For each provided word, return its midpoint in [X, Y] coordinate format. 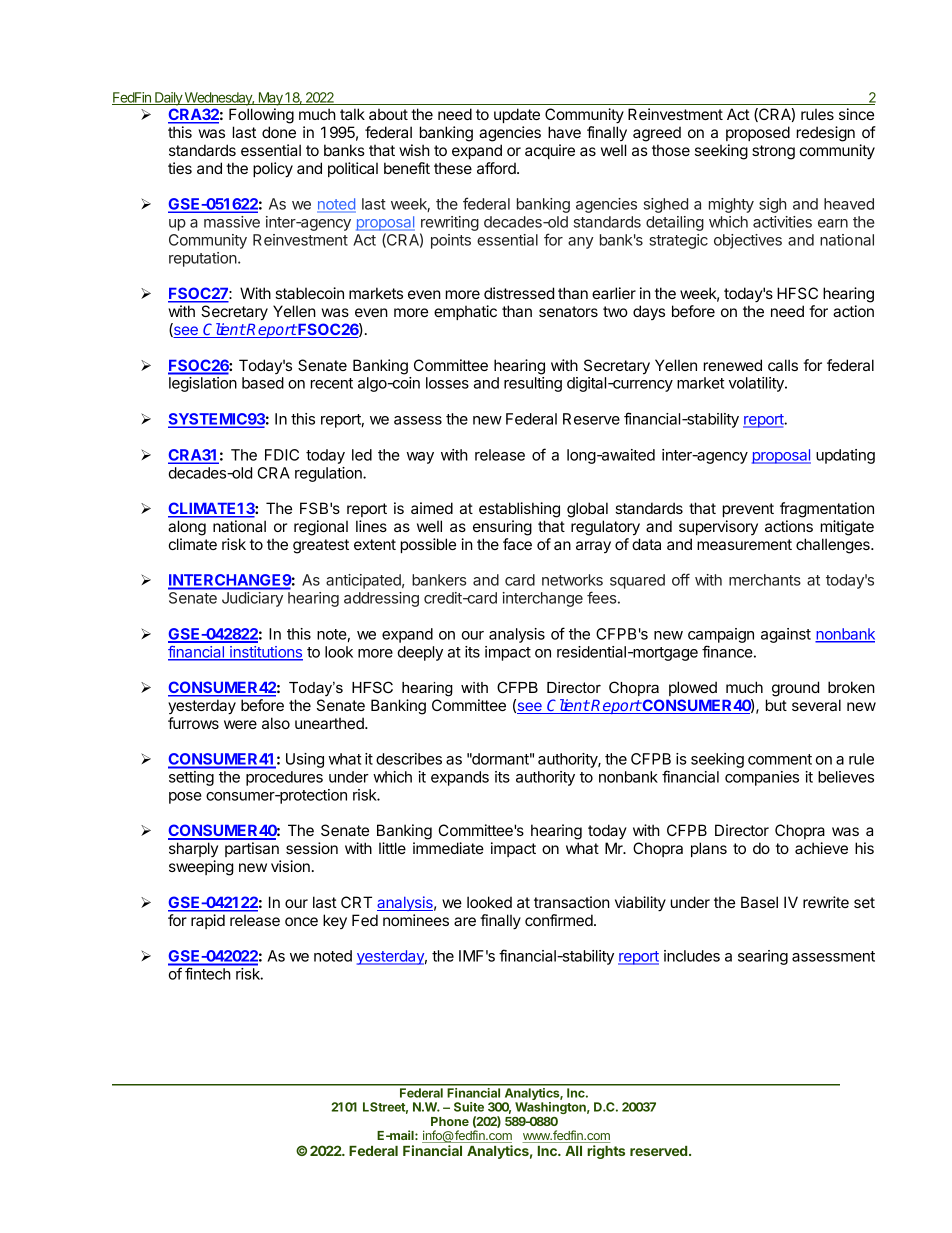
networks [572, 580]
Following [261, 116]
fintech [207, 974]
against [786, 635]
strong [773, 152]
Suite [469, 1107]
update [517, 115]
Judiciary [252, 599]
